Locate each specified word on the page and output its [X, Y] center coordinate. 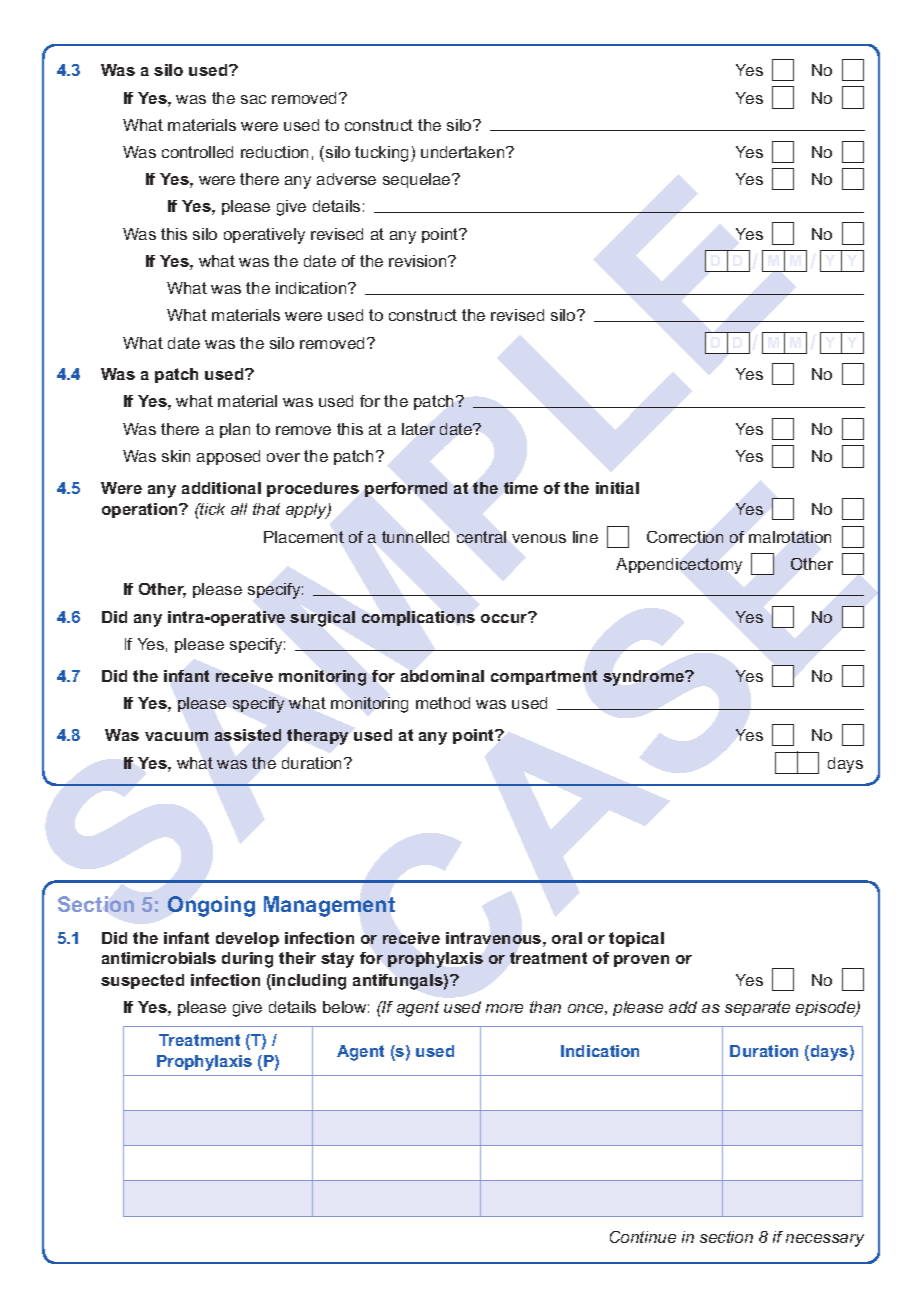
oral [567, 938]
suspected [142, 981]
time [521, 488]
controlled [197, 152]
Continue [643, 1237]
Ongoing [211, 906]
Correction [685, 537]
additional [221, 488]
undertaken [464, 152]
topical [636, 939]
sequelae [418, 180]
